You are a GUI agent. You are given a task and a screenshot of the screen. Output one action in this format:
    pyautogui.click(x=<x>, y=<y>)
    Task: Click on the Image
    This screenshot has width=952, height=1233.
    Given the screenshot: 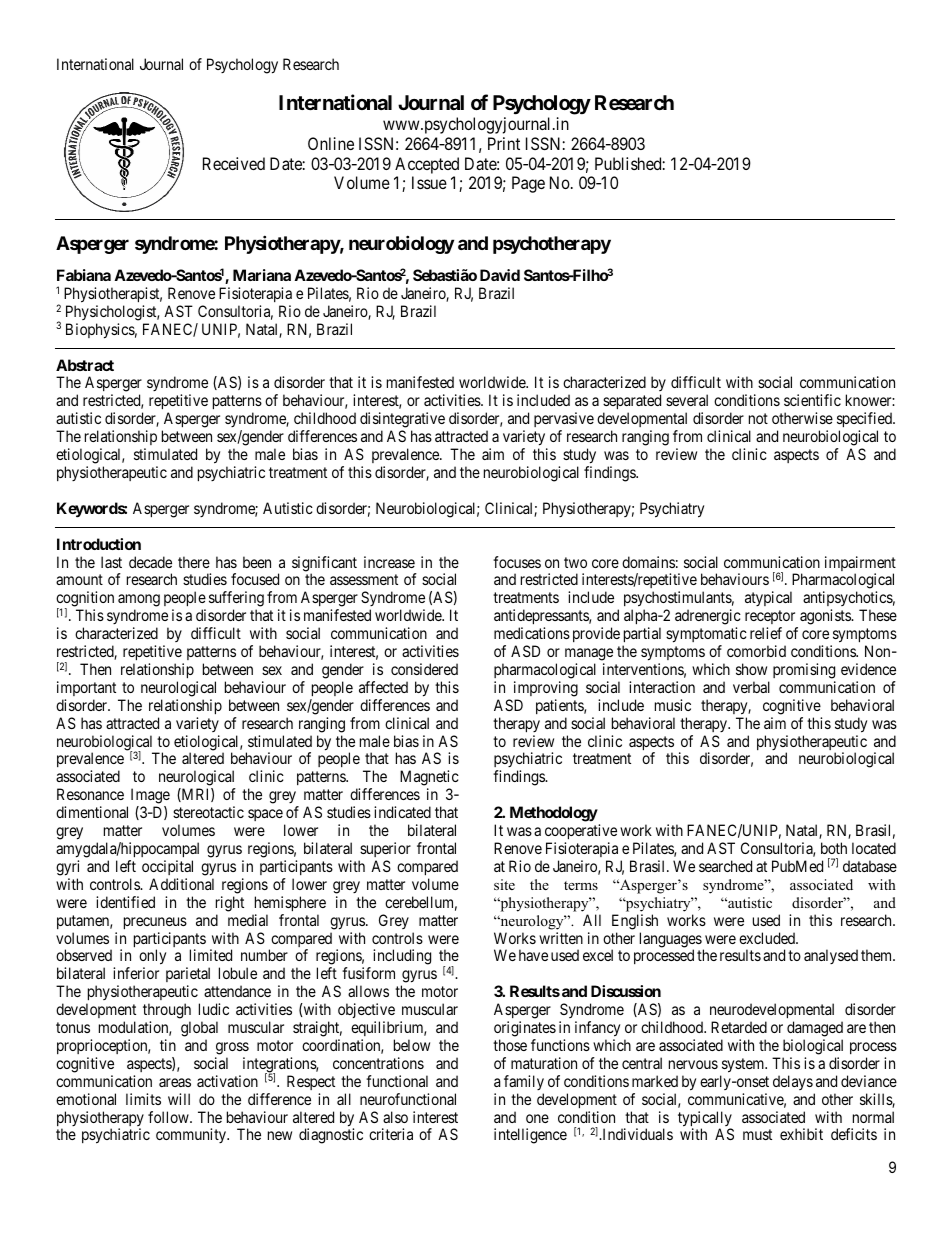 What is the action you would take?
    pyautogui.click(x=150, y=797)
